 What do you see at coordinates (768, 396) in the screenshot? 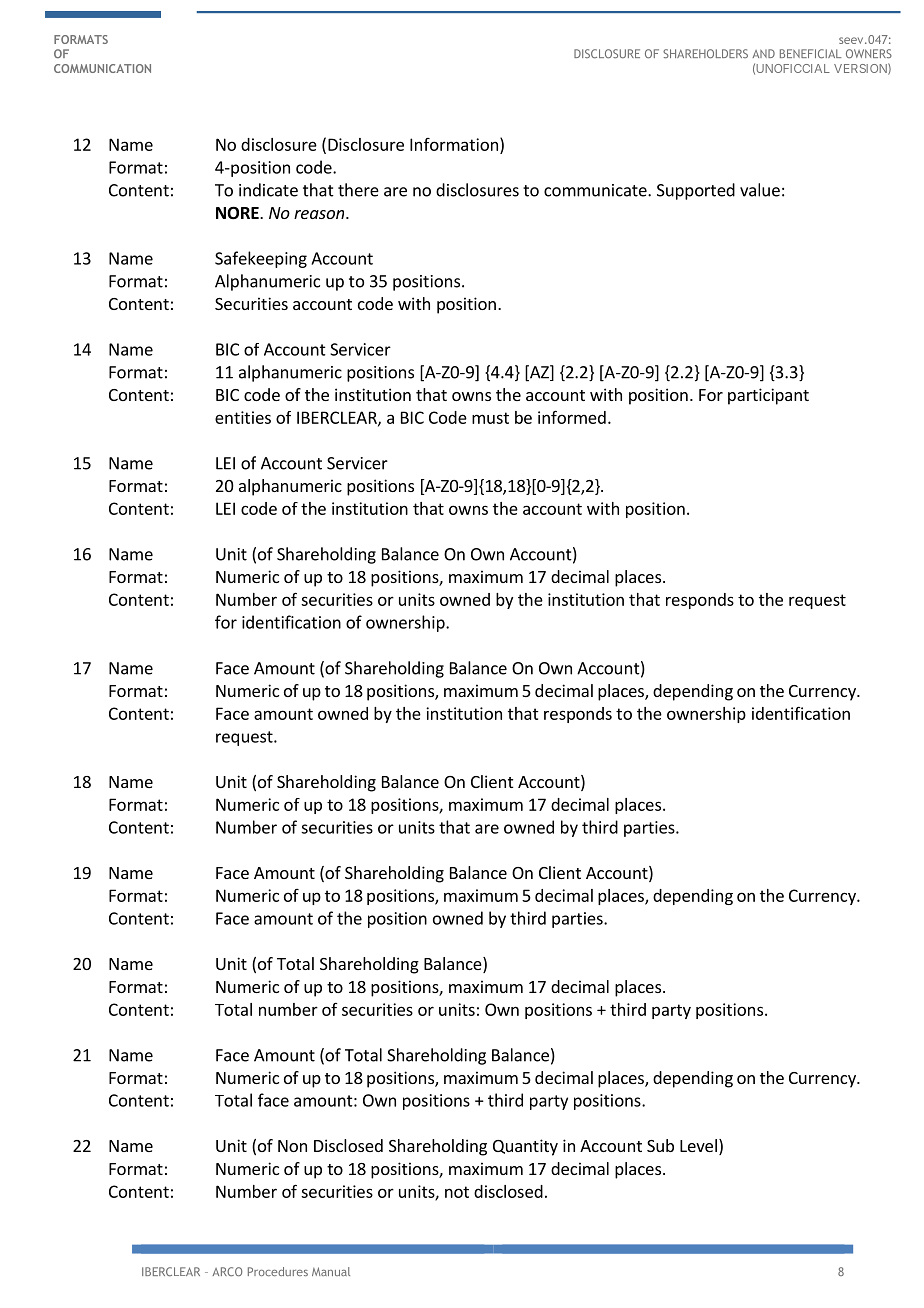
I see `participant` at bounding box center [768, 396].
